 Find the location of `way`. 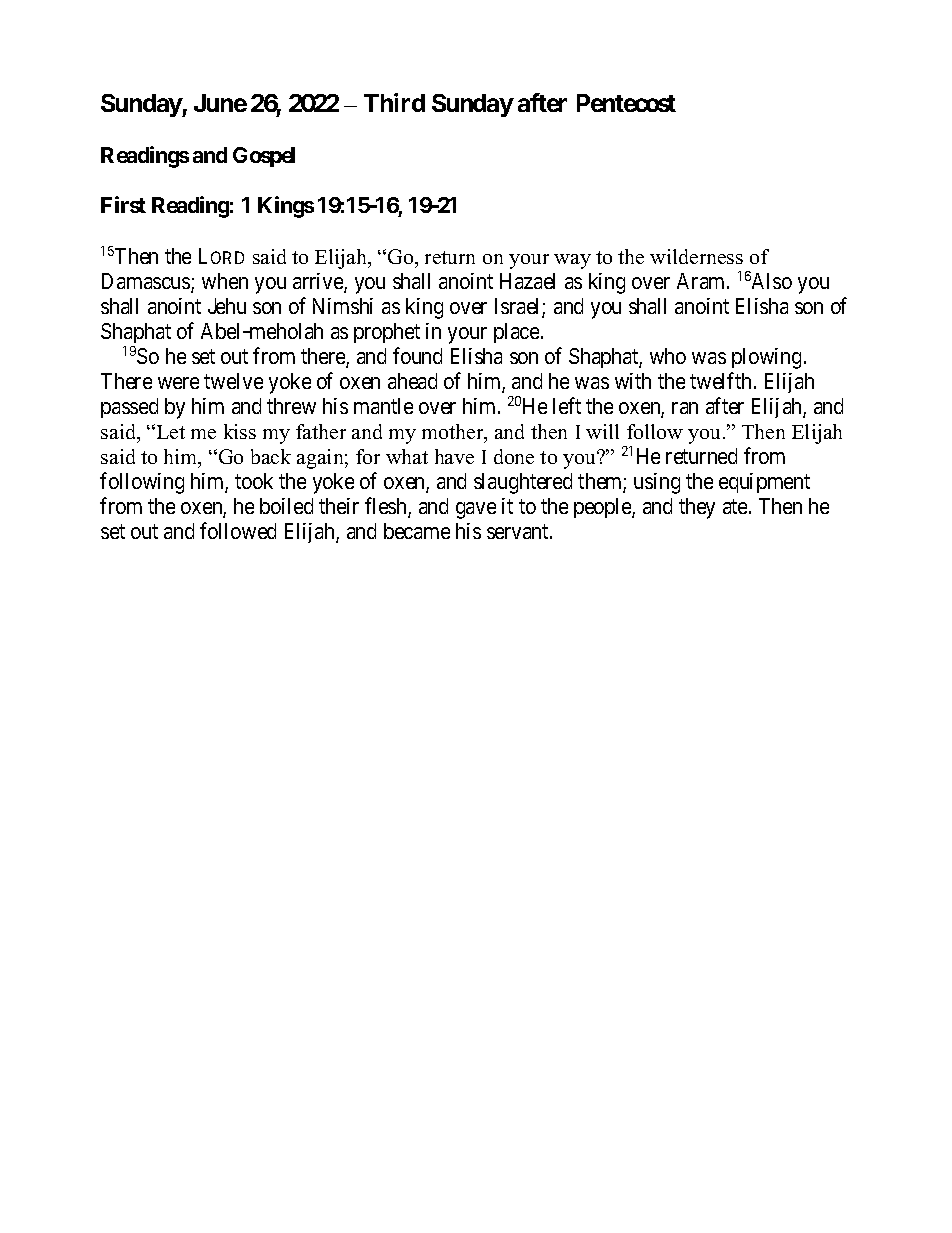

way is located at coordinates (572, 261).
